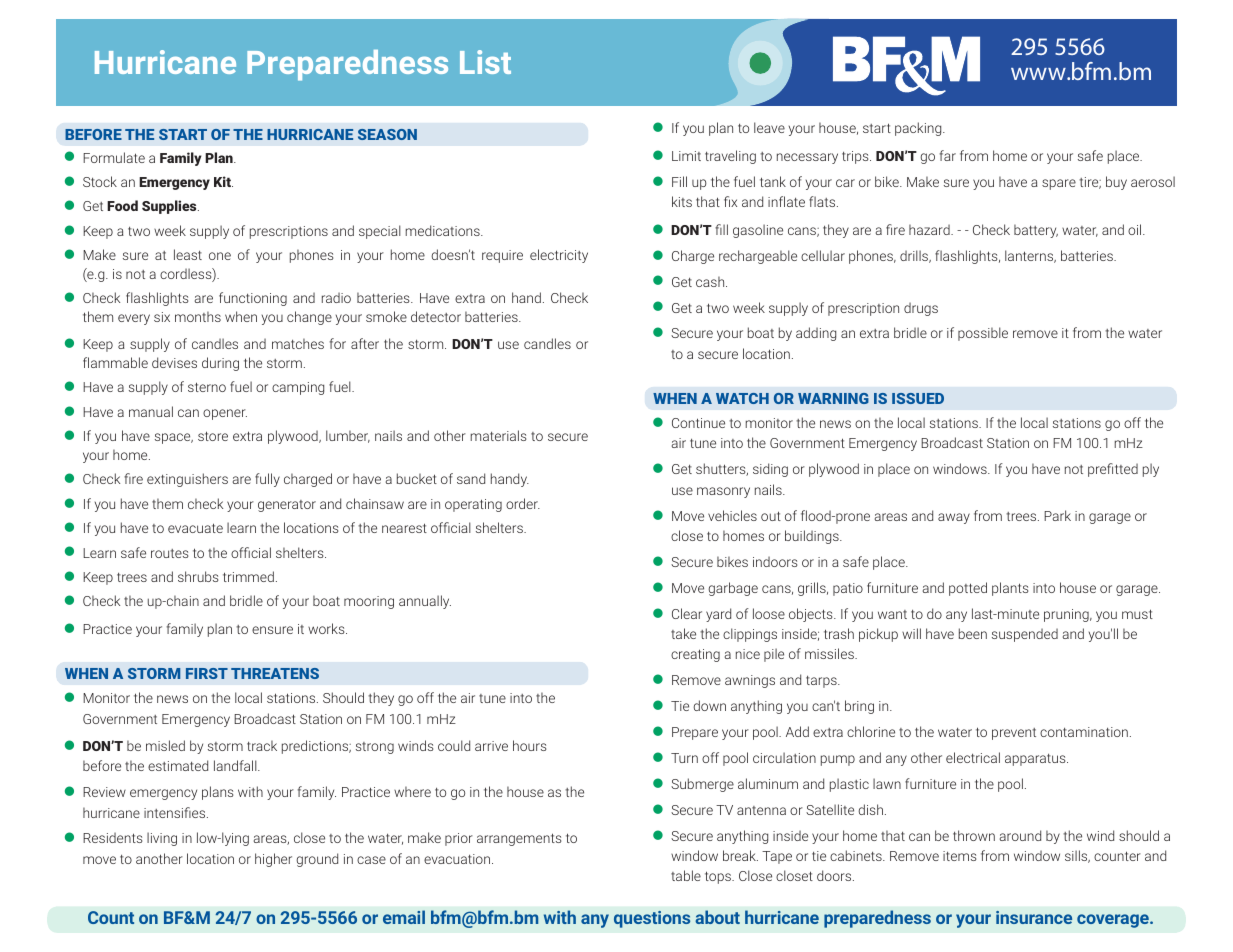 The width and height of the screenshot is (1233, 952). I want to click on List, so click(485, 62).
